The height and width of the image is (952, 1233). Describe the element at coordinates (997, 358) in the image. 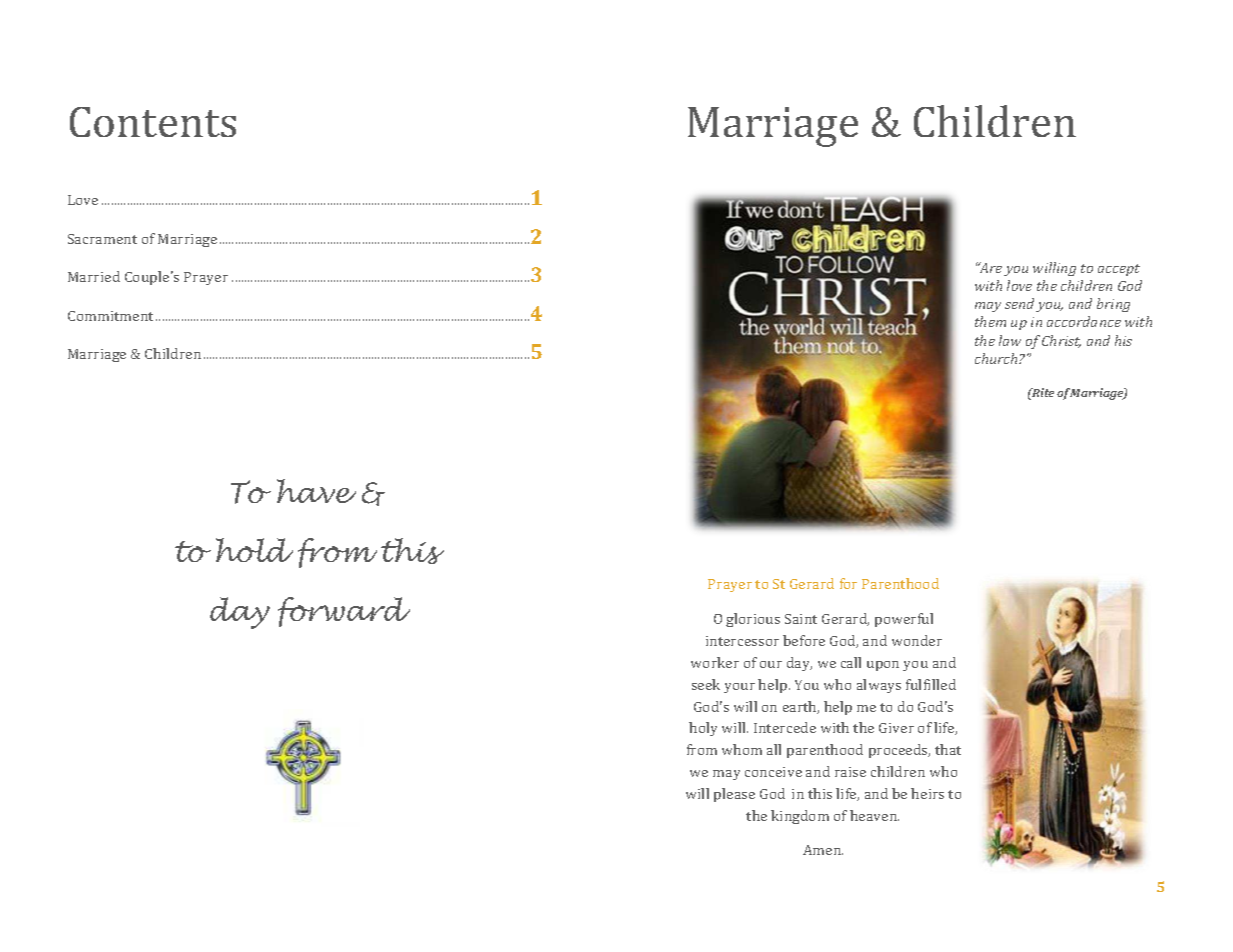

I see `church` at that location.
